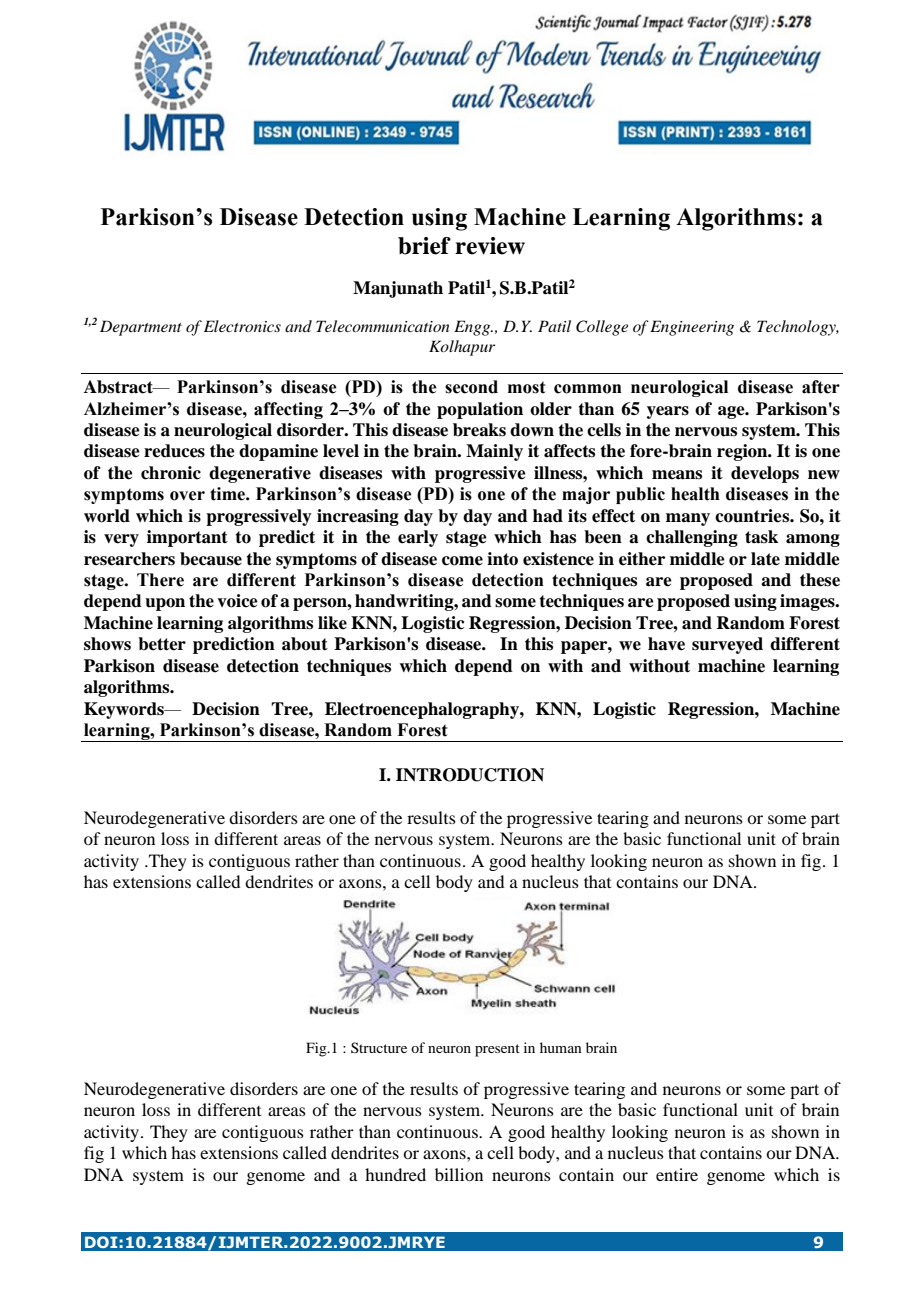 The image size is (924, 1307). Describe the element at coordinates (125, 710) in the document. I see `Keywords` at that location.
